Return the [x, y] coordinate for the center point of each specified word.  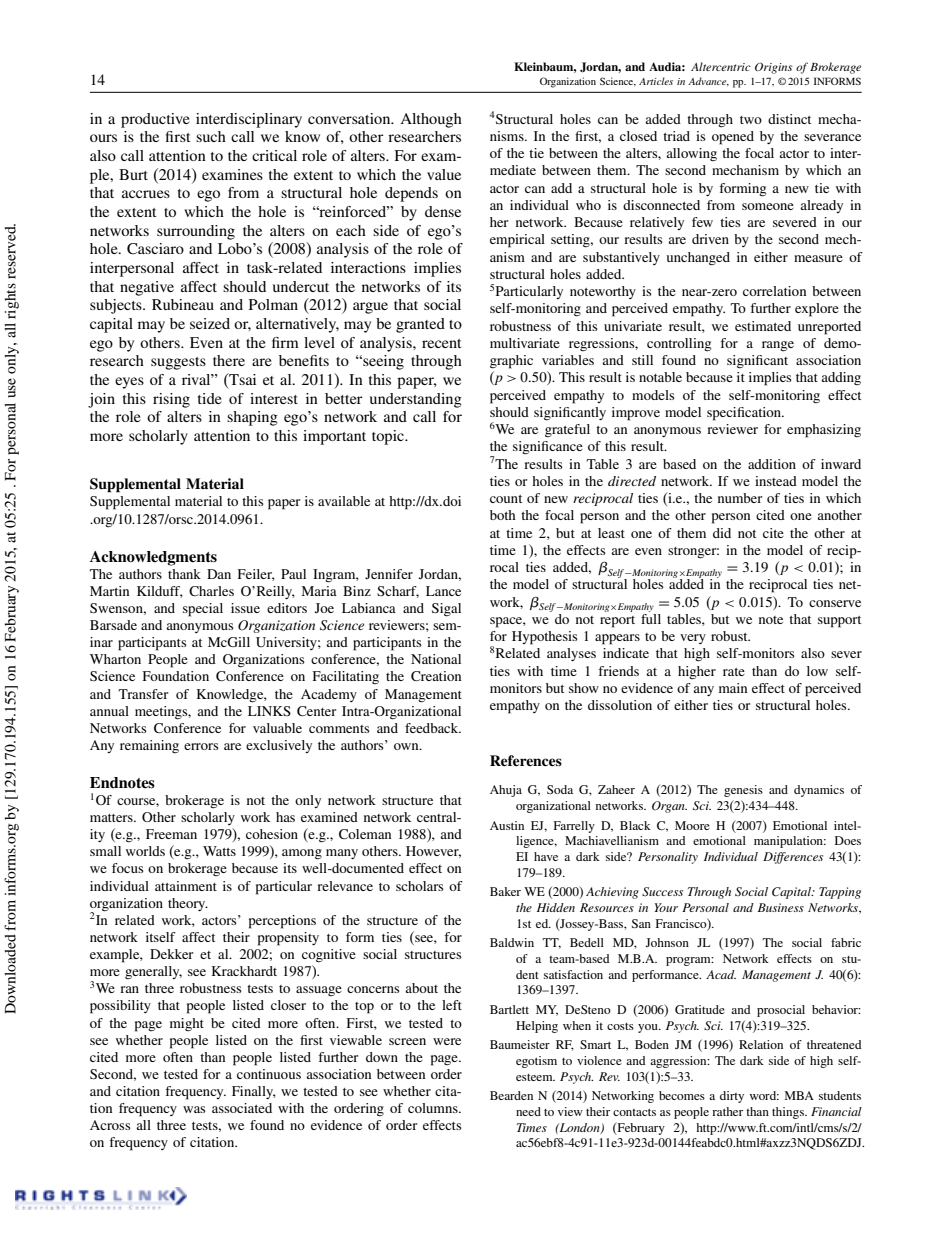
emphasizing [824, 431]
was [194, 1109]
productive [155, 120]
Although [431, 120]
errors [201, 746]
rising [171, 400]
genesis [743, 791]
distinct [789, 119]
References [526, 760]
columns [434, 1108]
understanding [416, 400]
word [764, 1095]
